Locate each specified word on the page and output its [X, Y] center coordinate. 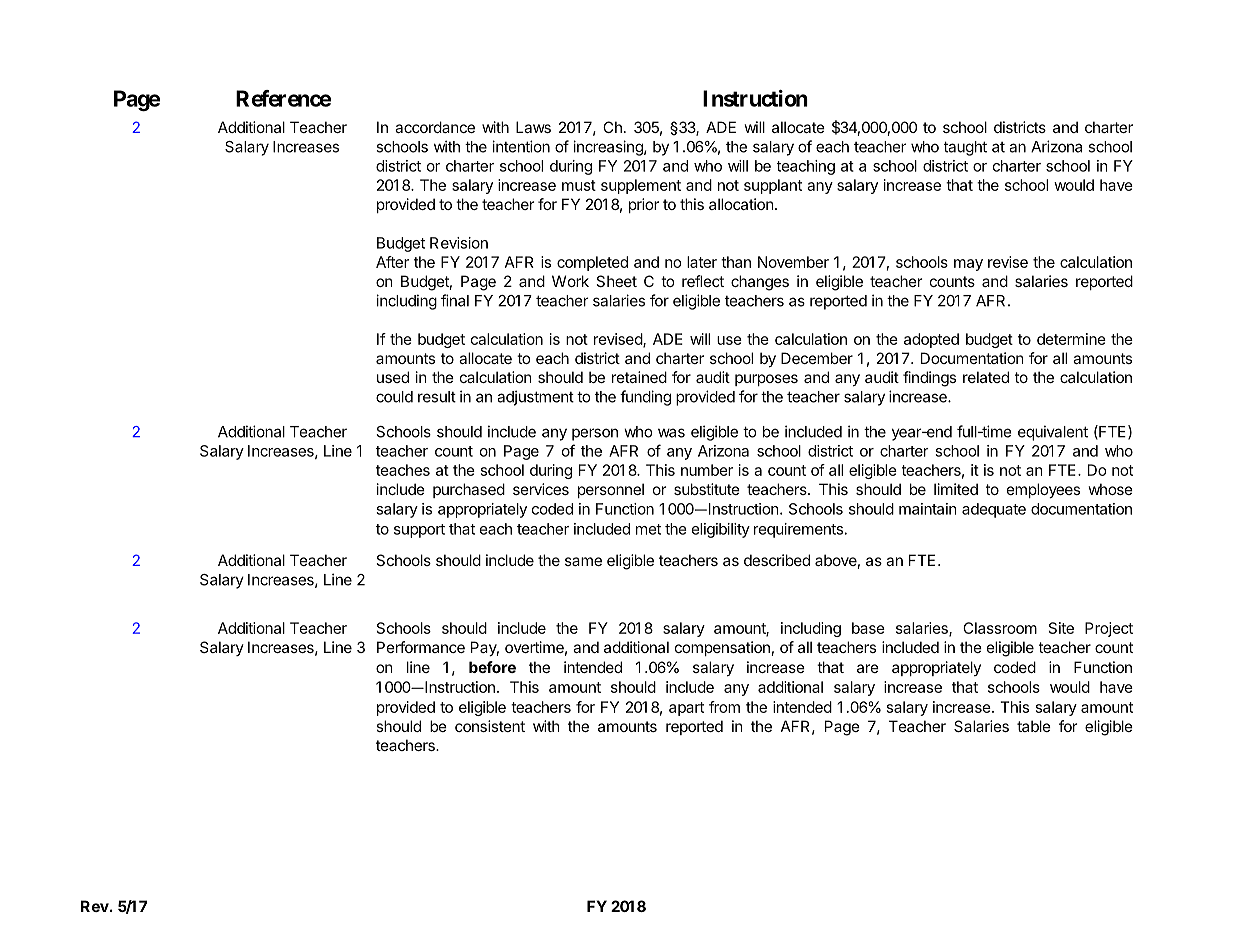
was [671, 433]
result [437, 397]
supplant [773, 186]
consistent [490, 726]
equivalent [1053, 433]
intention [521, 146]
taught [965, 148]
